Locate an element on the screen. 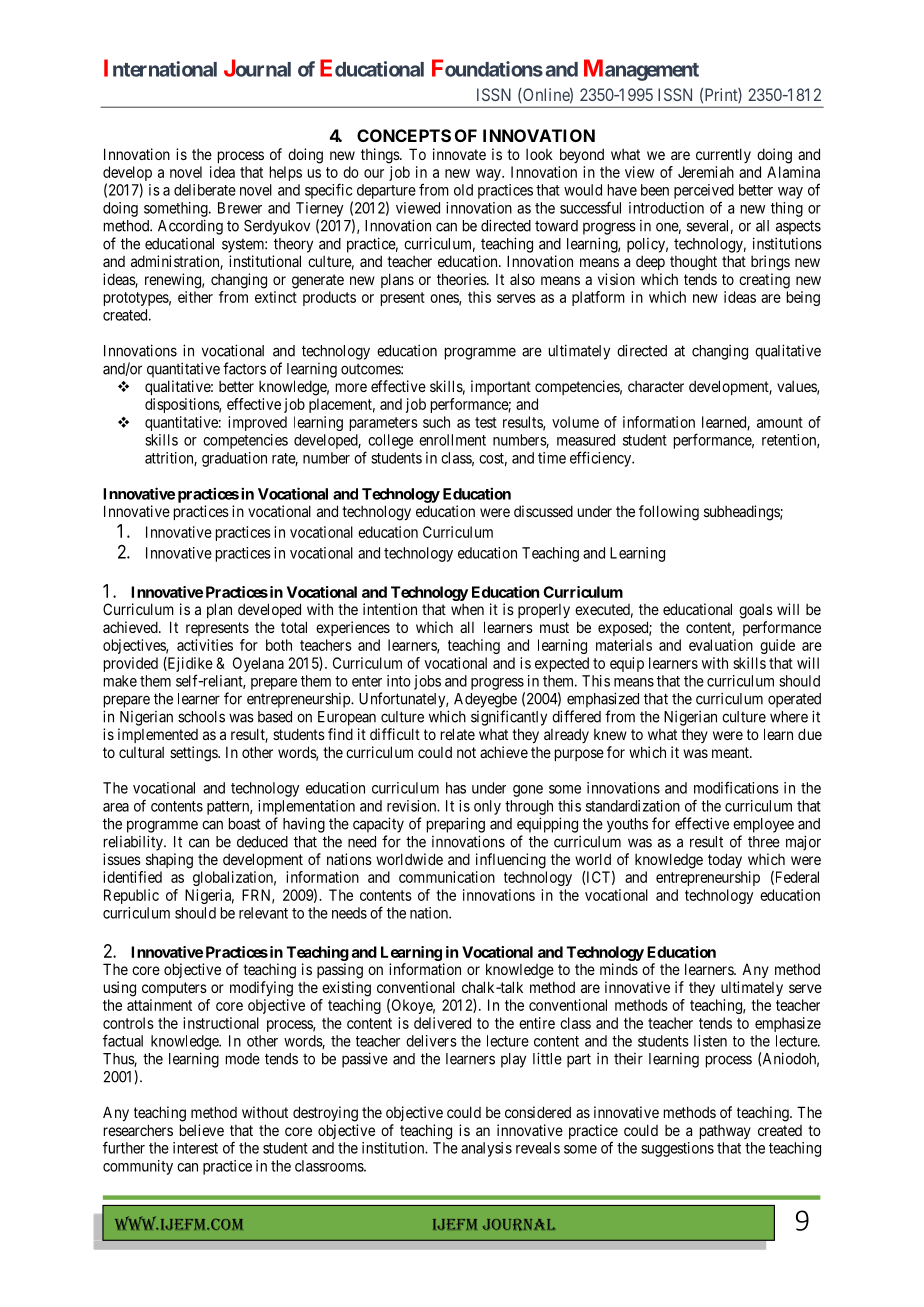 This screenshot has height=1307, width=924. graduation is located at coordinates (234, 459).
